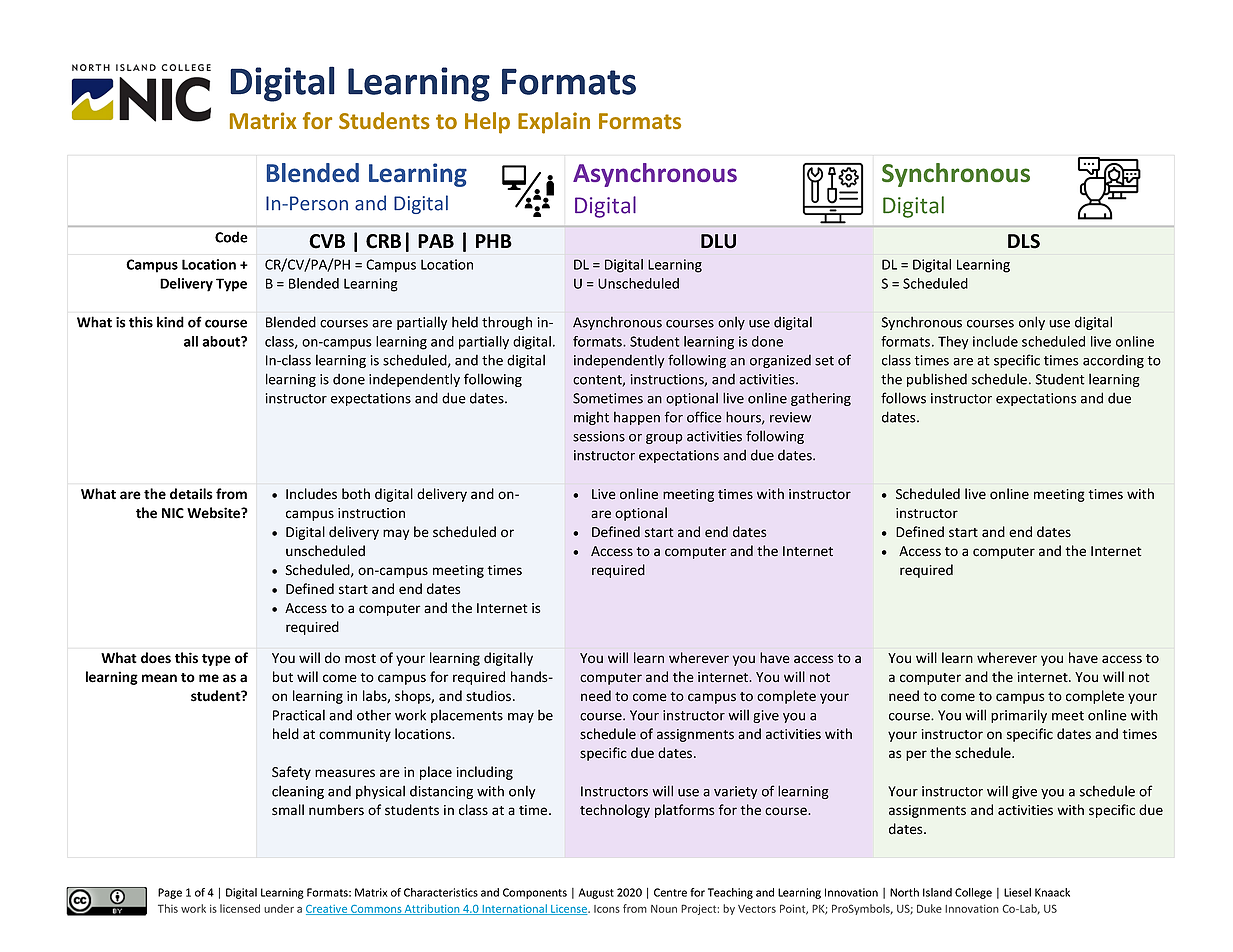 This screenshot has width=1233, height=952. What do you see at coordinates (490, 696) in the screenshot?
I see `studios` at bounding box center [490, 696].
